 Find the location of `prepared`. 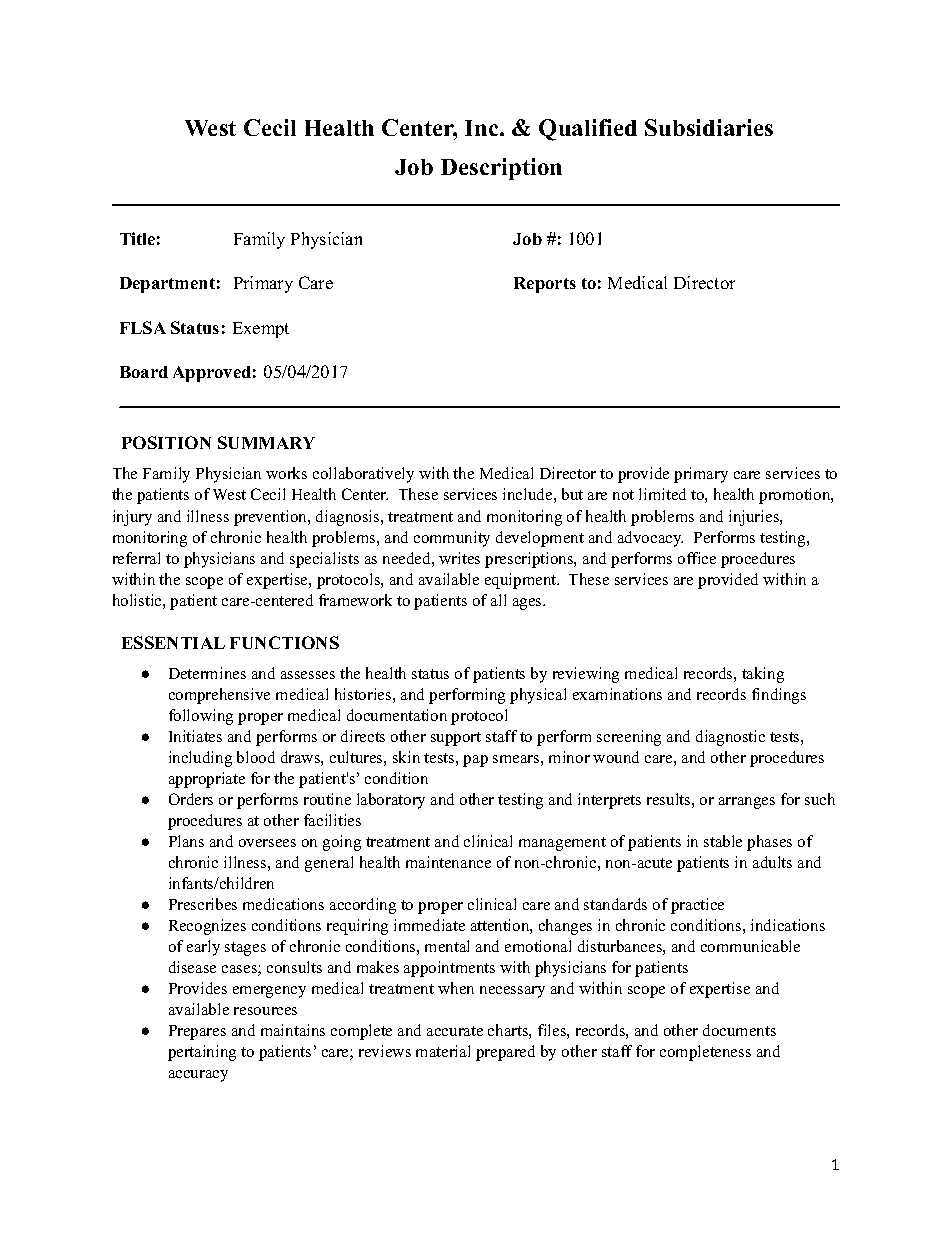

prepared is located at coordinates (505, 1053).
